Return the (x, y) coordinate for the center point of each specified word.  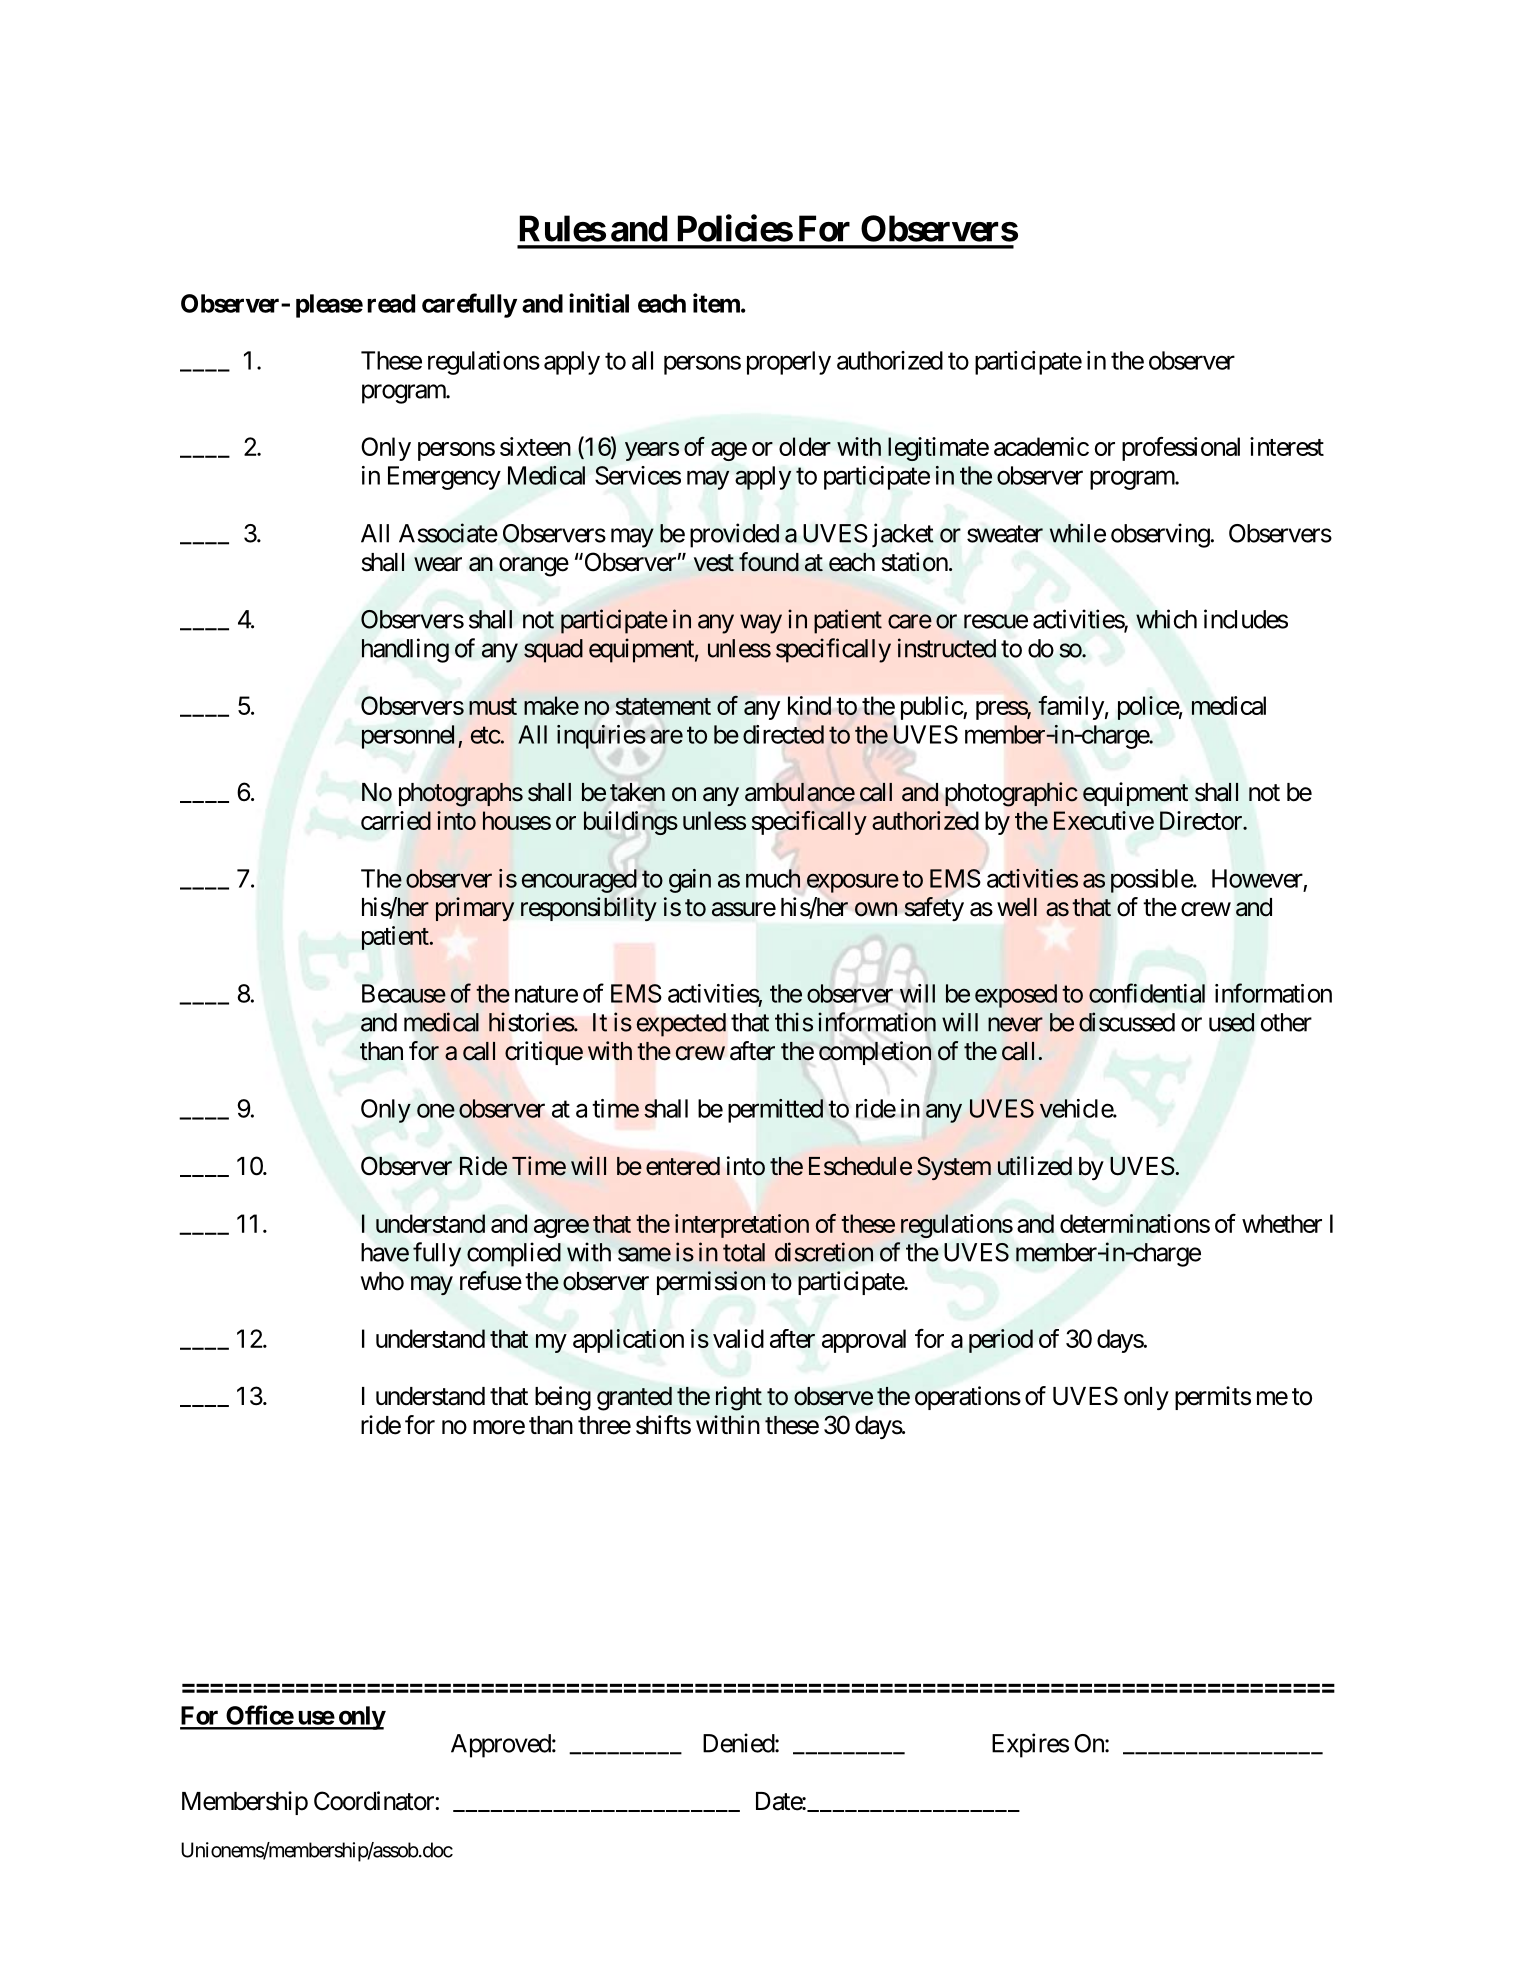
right (739, 1398)
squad (553, 651)
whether (1282, 1223)
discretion (824, 1252)
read (391, 303)
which (1166, 619)
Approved (501, 1746)
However (1257, 878)
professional (1181, 449)
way (761, 624)
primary (475, 909)
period (1001, 1341)
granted (634, 1399)
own (876, 909)
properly (789, 363)
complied (514, 1254)
